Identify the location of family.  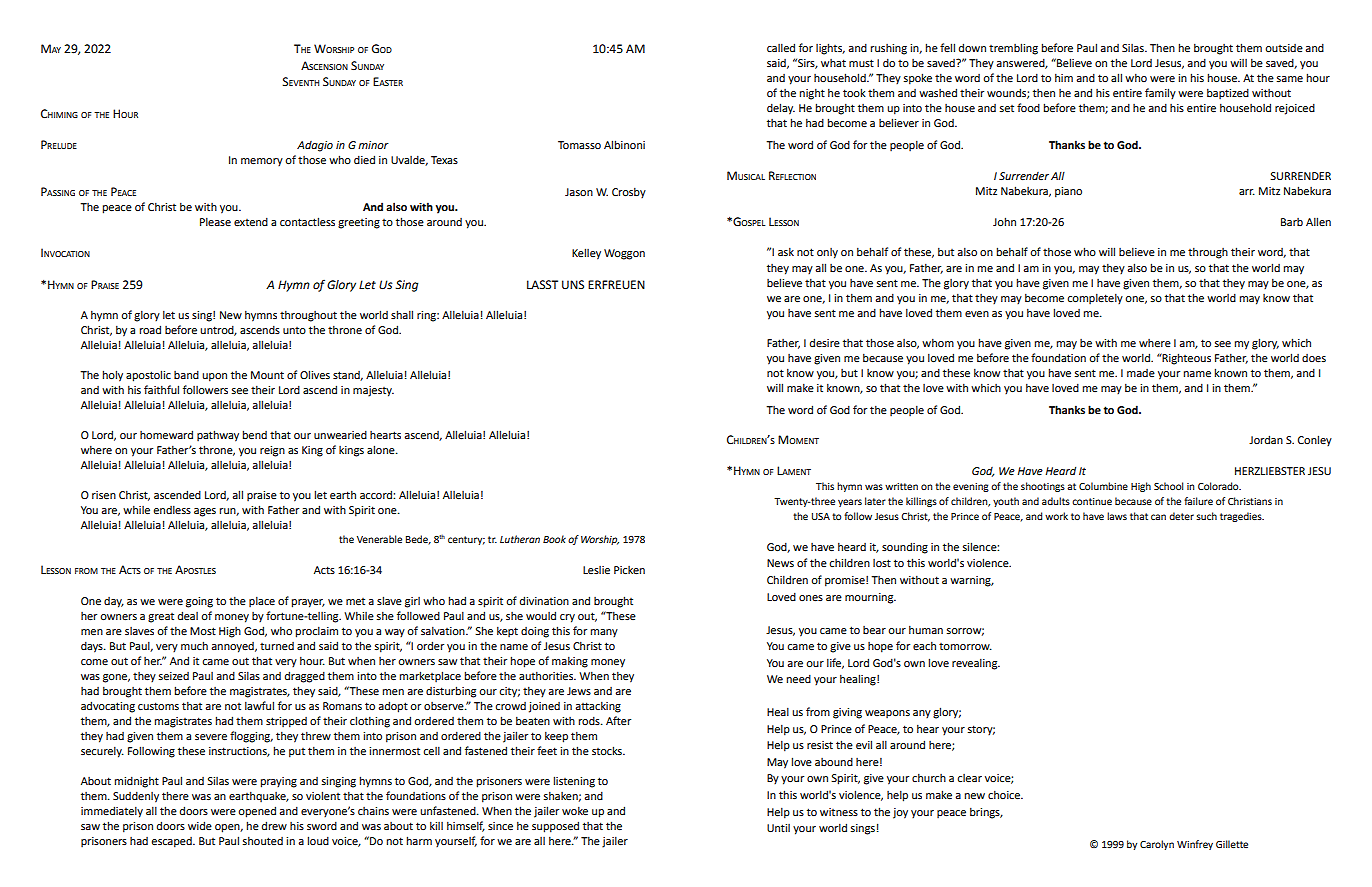
(1160, 94).
